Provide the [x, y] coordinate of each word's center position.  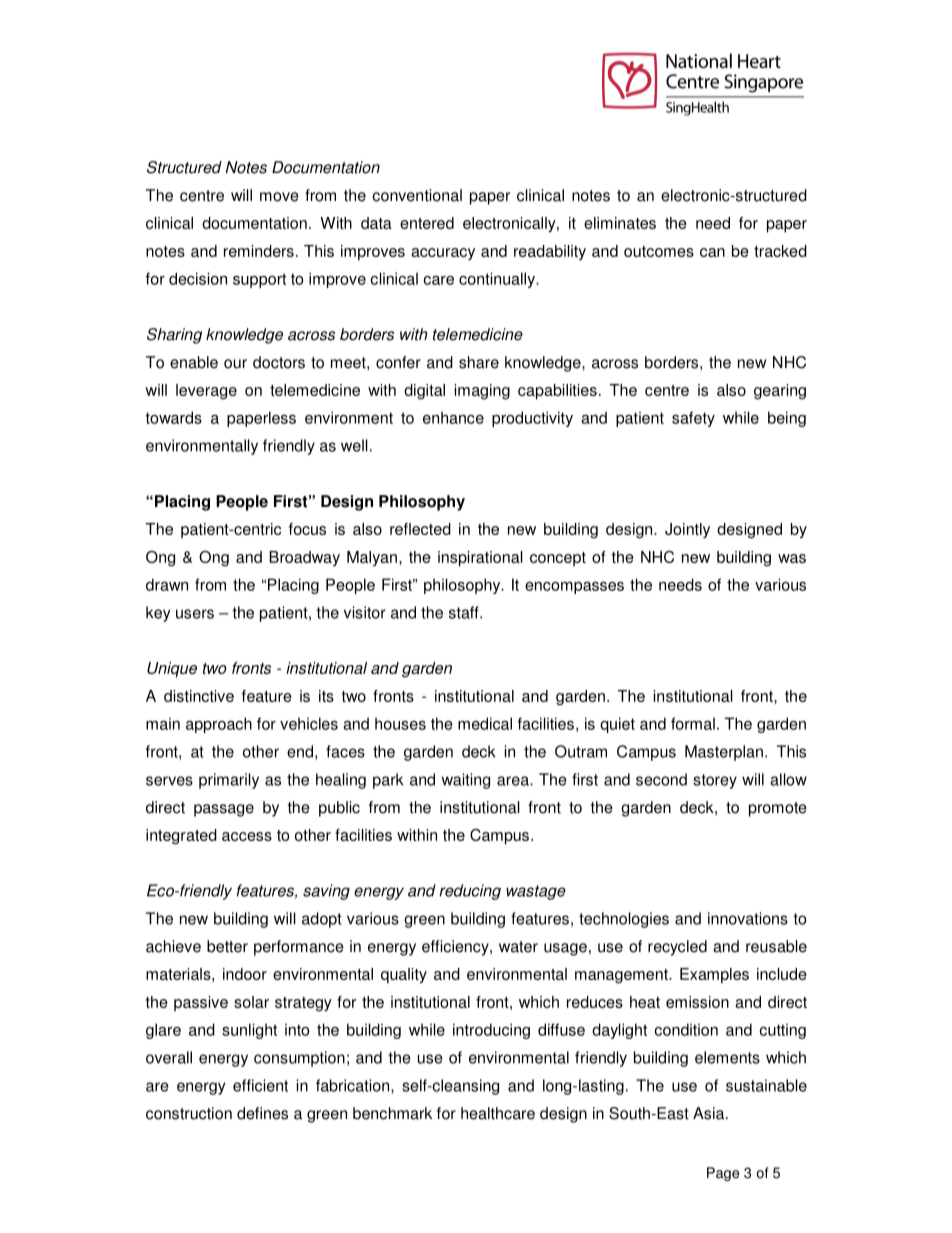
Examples [714, 976]
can [712, 252]
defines [262, 1113]
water [518, 947]
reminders [259, 251]
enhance [453, 417]
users [195, 614]
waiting [465, 781]
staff [465, 612]
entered [427, 223]
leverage [206, 392]
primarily [229, 781]
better [227, 946]
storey [715, 781]
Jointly [687, 530]
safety [693, 419]
